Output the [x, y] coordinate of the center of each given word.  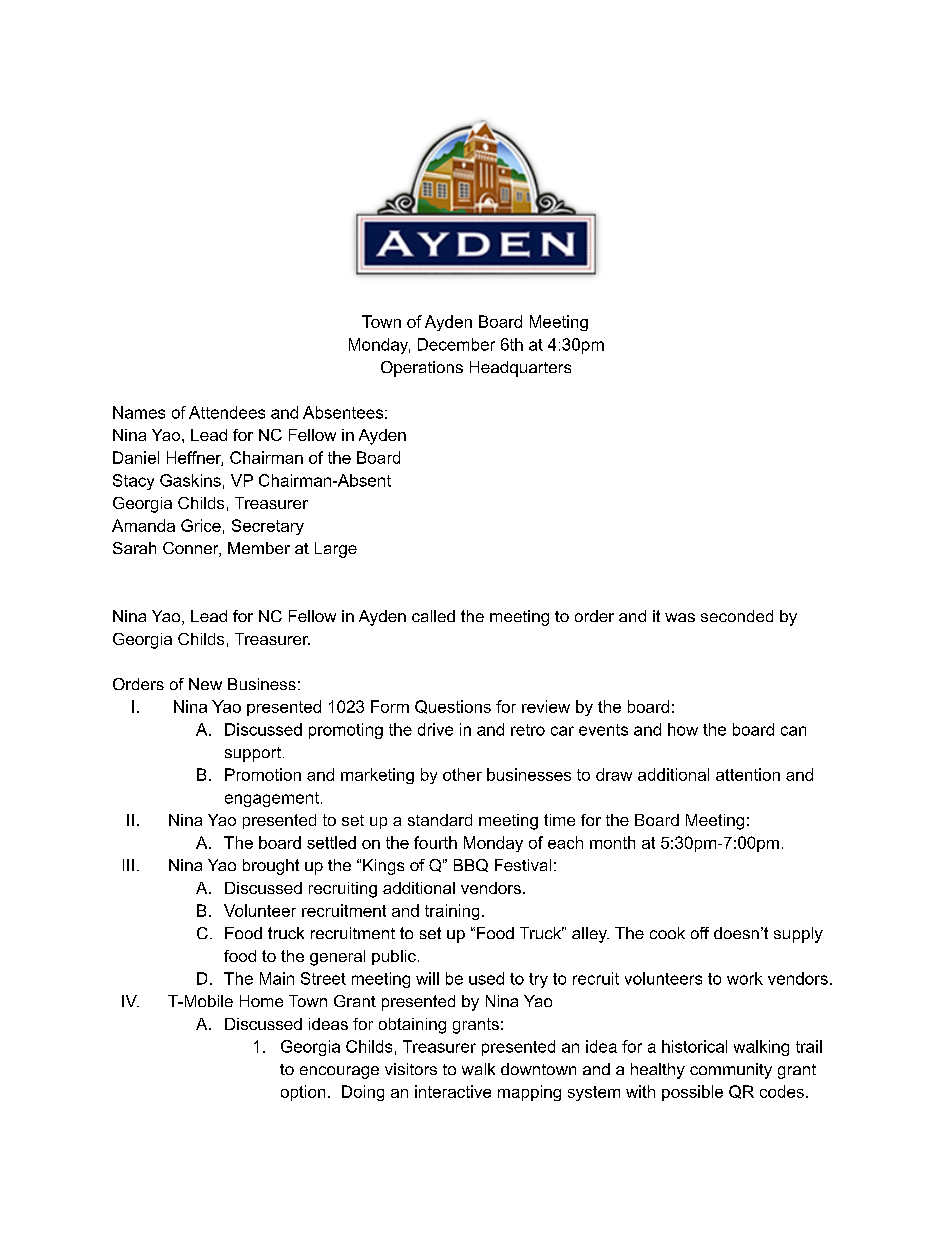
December [456, 344]
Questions [453, 707]
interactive [453, 1091]
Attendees [227, 412]
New [205, 684]
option [303, 1093]
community [731, 1071]
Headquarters [520, 369]
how [683, 729]
